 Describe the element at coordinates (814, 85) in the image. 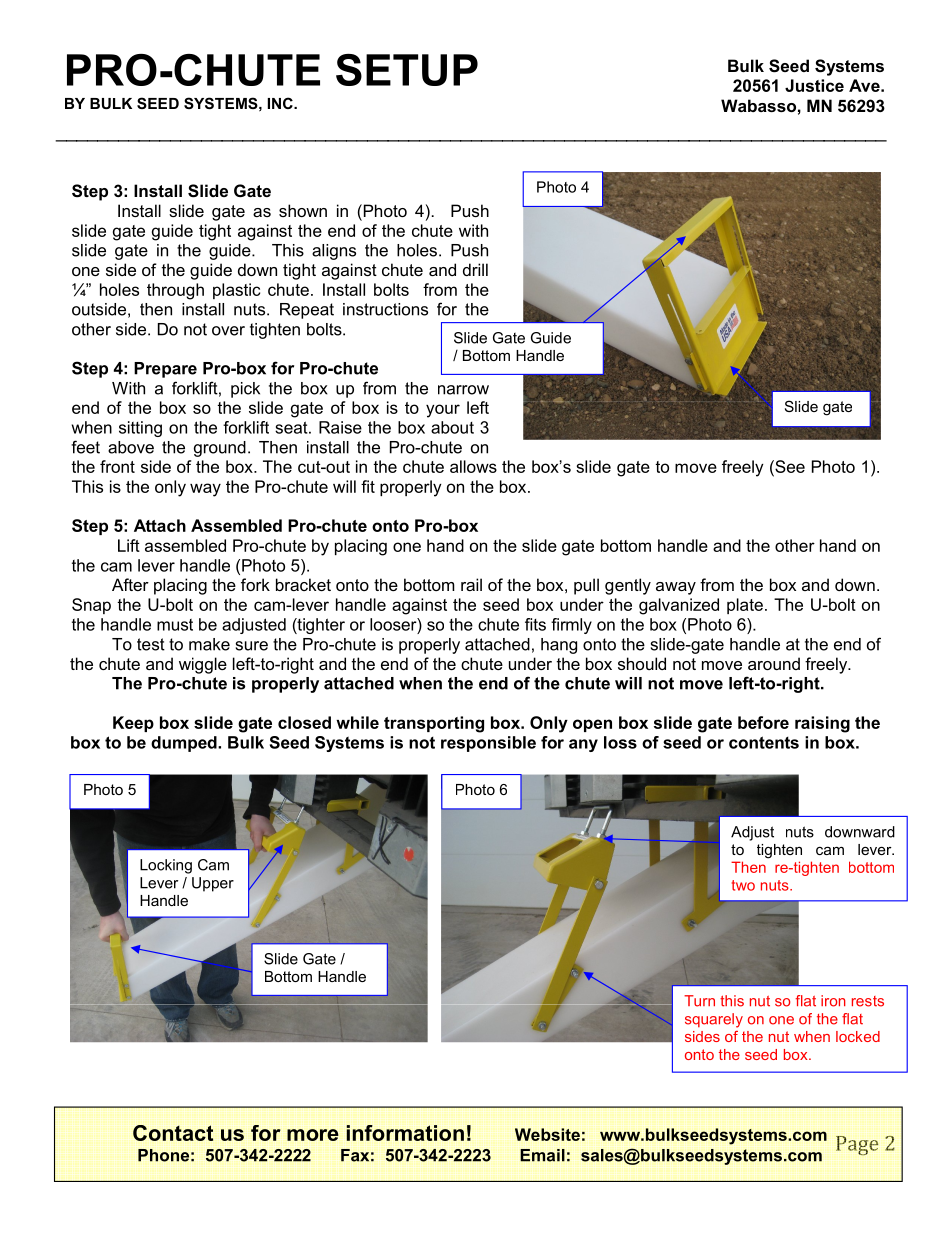

I see `Justice` at that location.
